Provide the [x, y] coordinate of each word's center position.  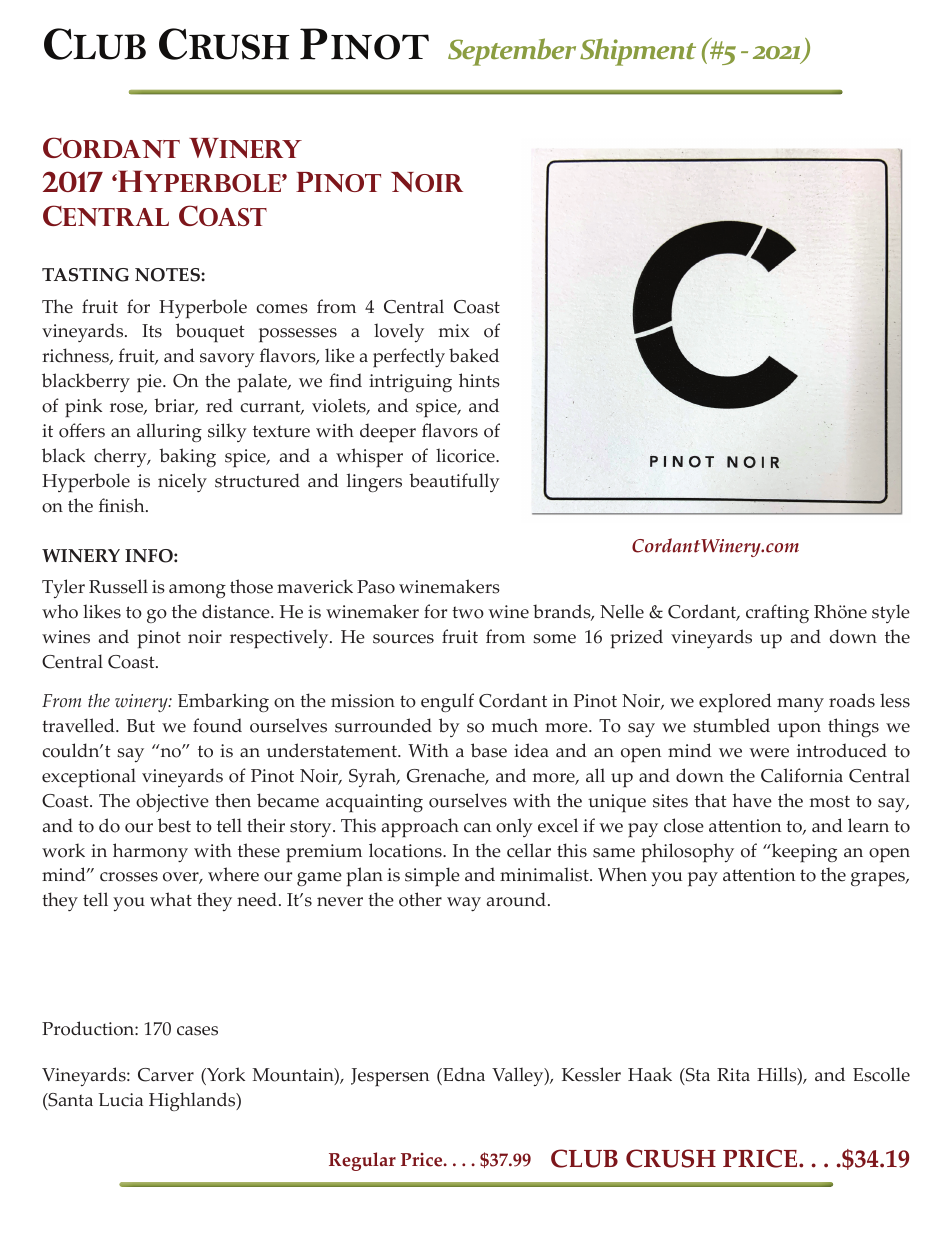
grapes [879, 879]
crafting [777, 613]
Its [152, 331]
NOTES [168, 275]
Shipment [638, 52]
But [141, 726]
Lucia [120, 1100]
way [464, 904]
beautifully [454, 482]
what [171, 899]
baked [474, 355]
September [512, 52]
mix [454, 330]
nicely [182, 482]
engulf [447, 702]
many [800, 705]
